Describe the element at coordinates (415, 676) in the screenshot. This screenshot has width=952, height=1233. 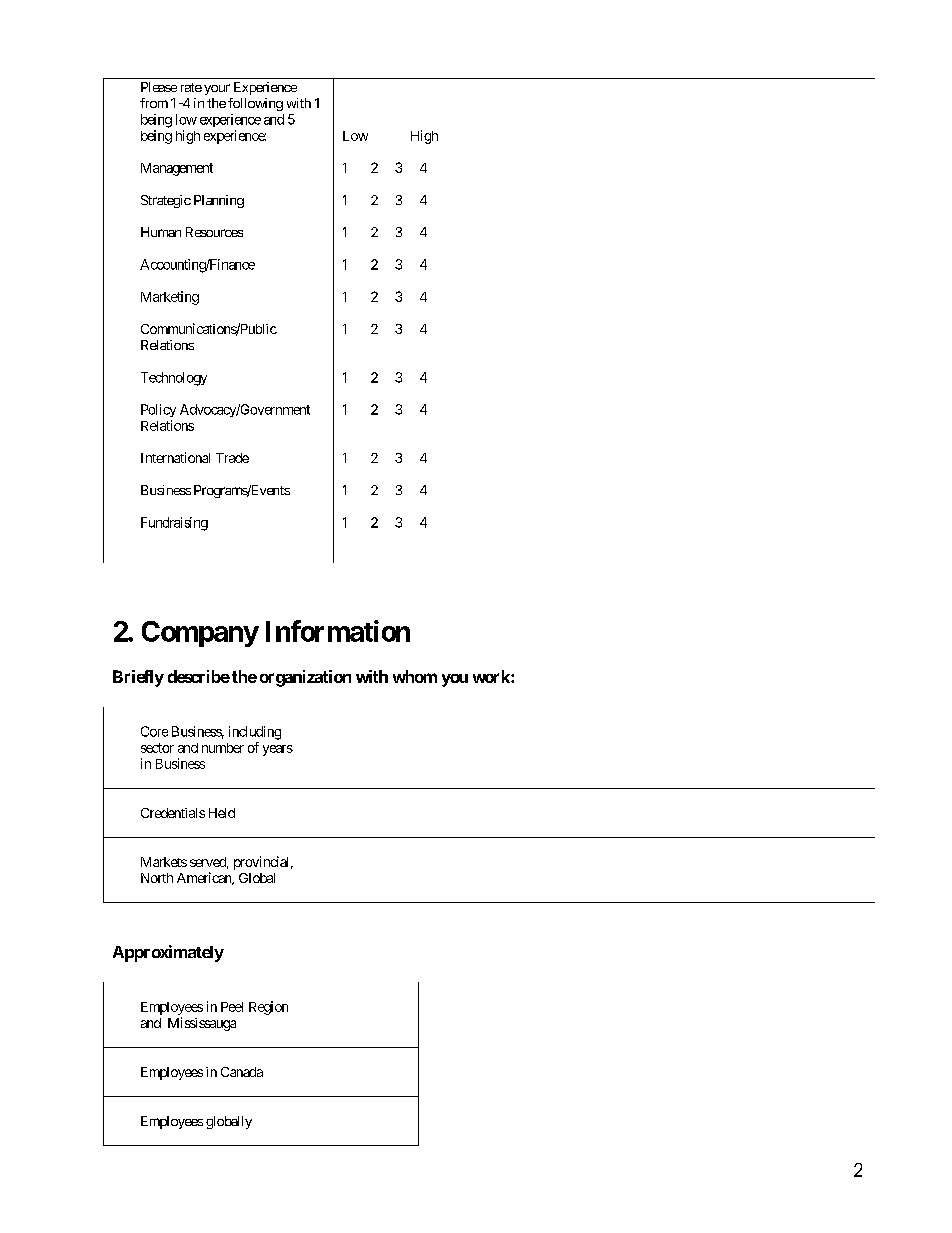
I see `whom` at that location.
